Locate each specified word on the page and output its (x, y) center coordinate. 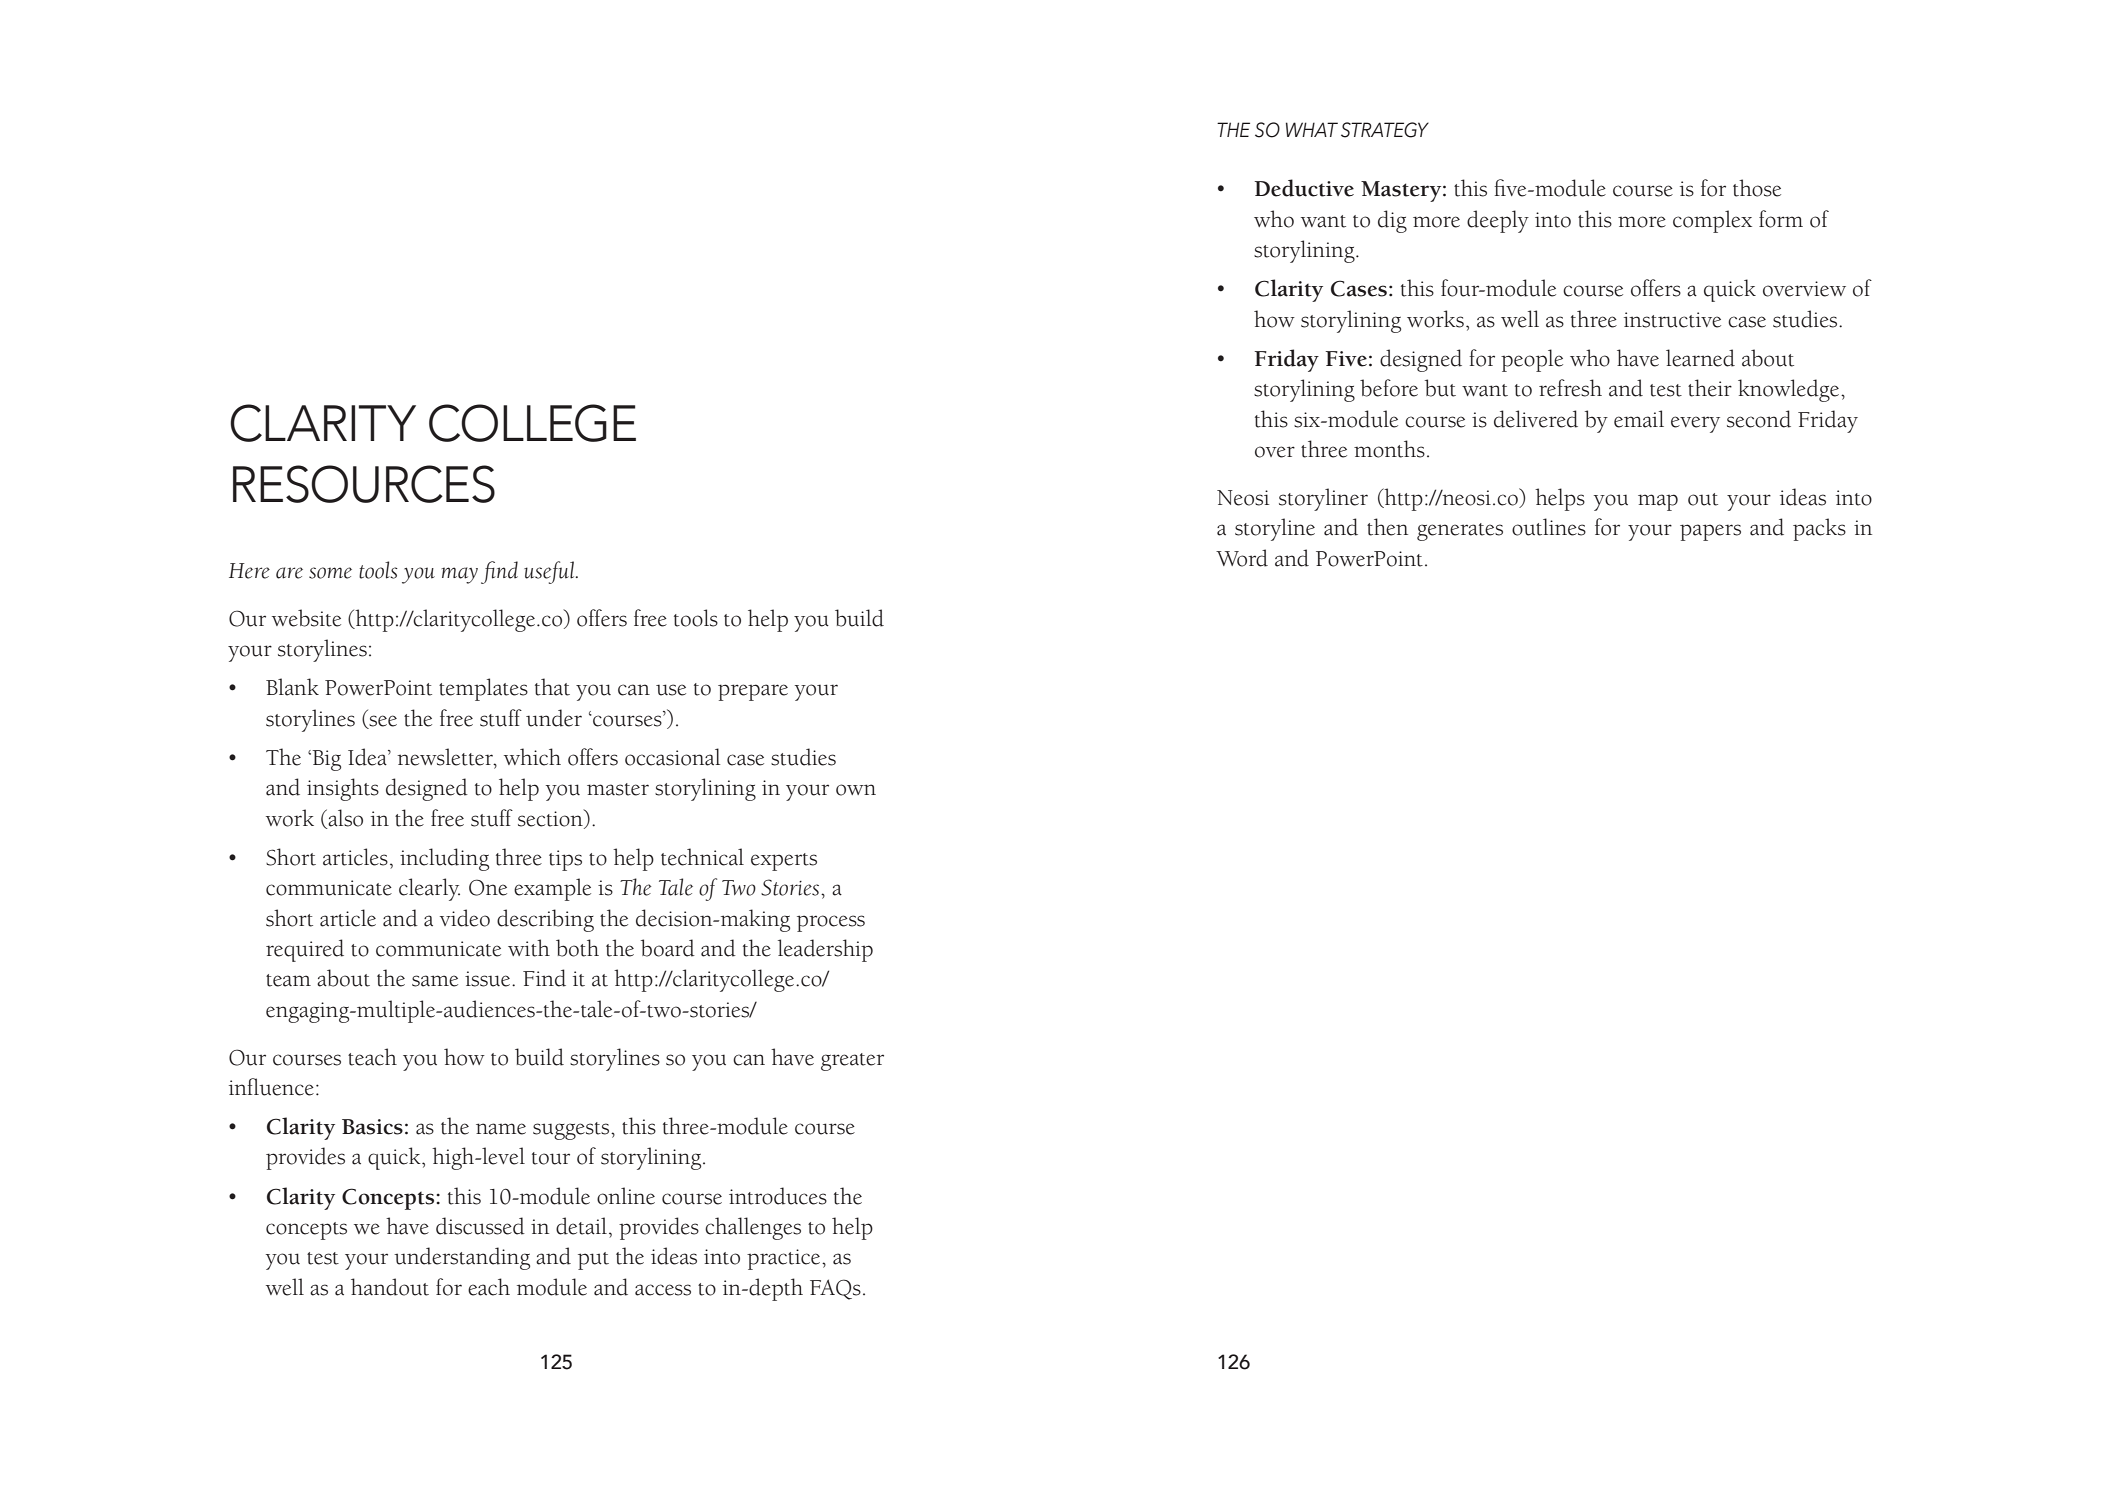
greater (852, 1062)
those (1757, 188)
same (435, 981)
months (1389, 449)
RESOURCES (364, 484)
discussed (480, 1226)
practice (785, 1259)
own (856, 790)
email (1639, 419)
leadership (825, 950)
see (382, 721)
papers (1710, 532)
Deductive (1304, 188)
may (459, 575)
